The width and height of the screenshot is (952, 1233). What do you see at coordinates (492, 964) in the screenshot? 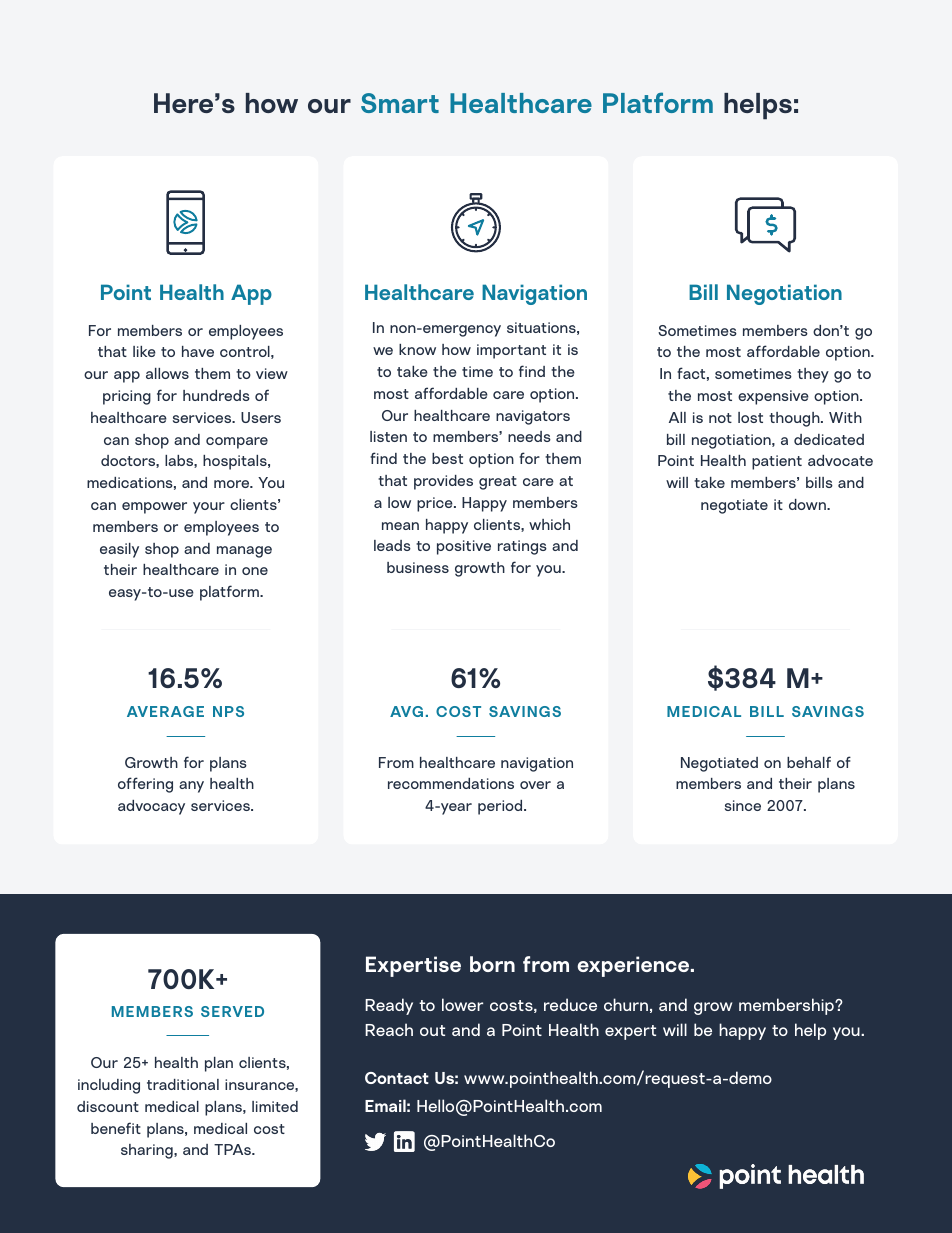
I see `born` at bounding box center [492, 964].
